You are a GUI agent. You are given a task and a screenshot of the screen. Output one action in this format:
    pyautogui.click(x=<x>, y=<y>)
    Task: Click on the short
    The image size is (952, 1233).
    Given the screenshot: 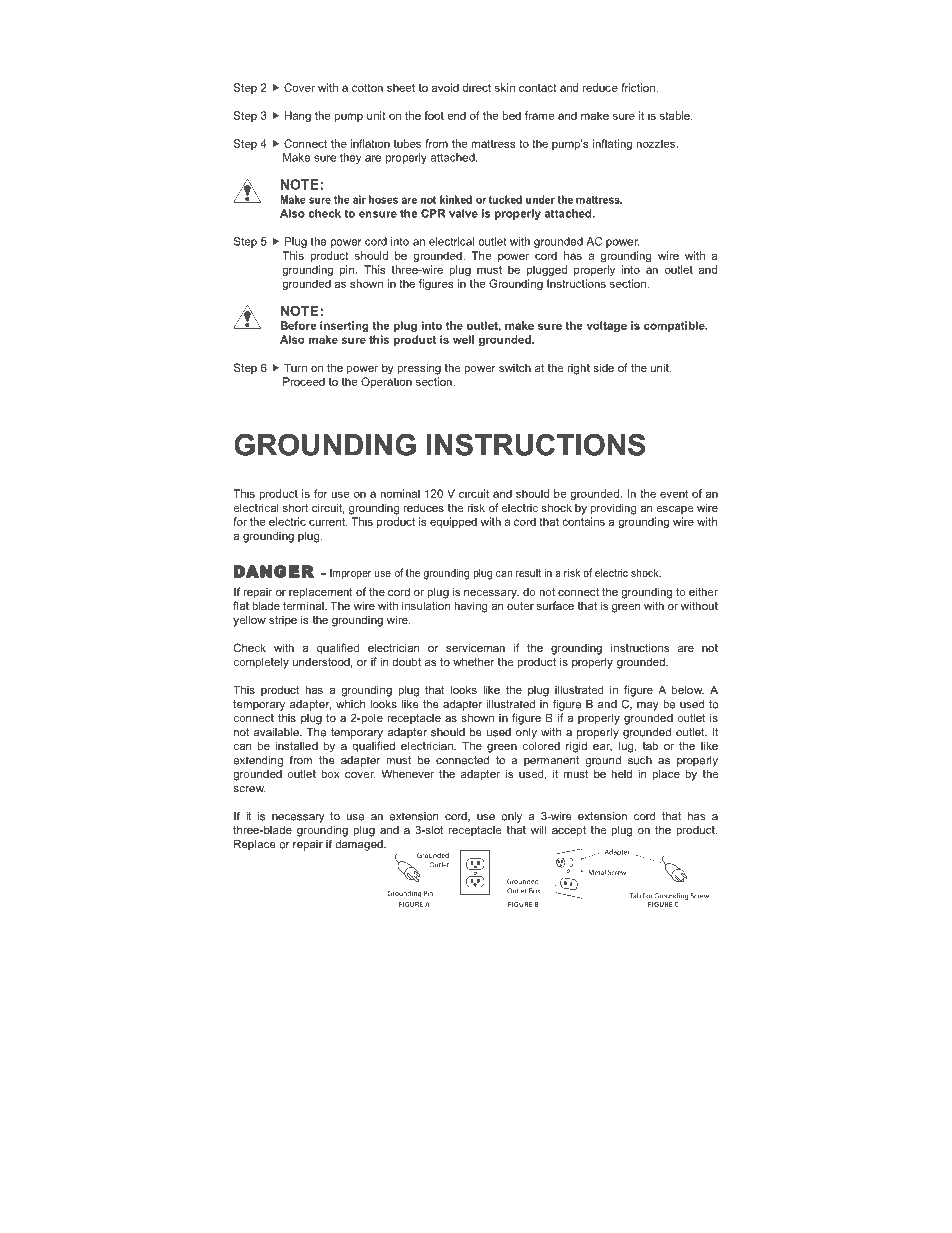 What is the action you would take?
    pyautogui.click(x=295, y=507)
